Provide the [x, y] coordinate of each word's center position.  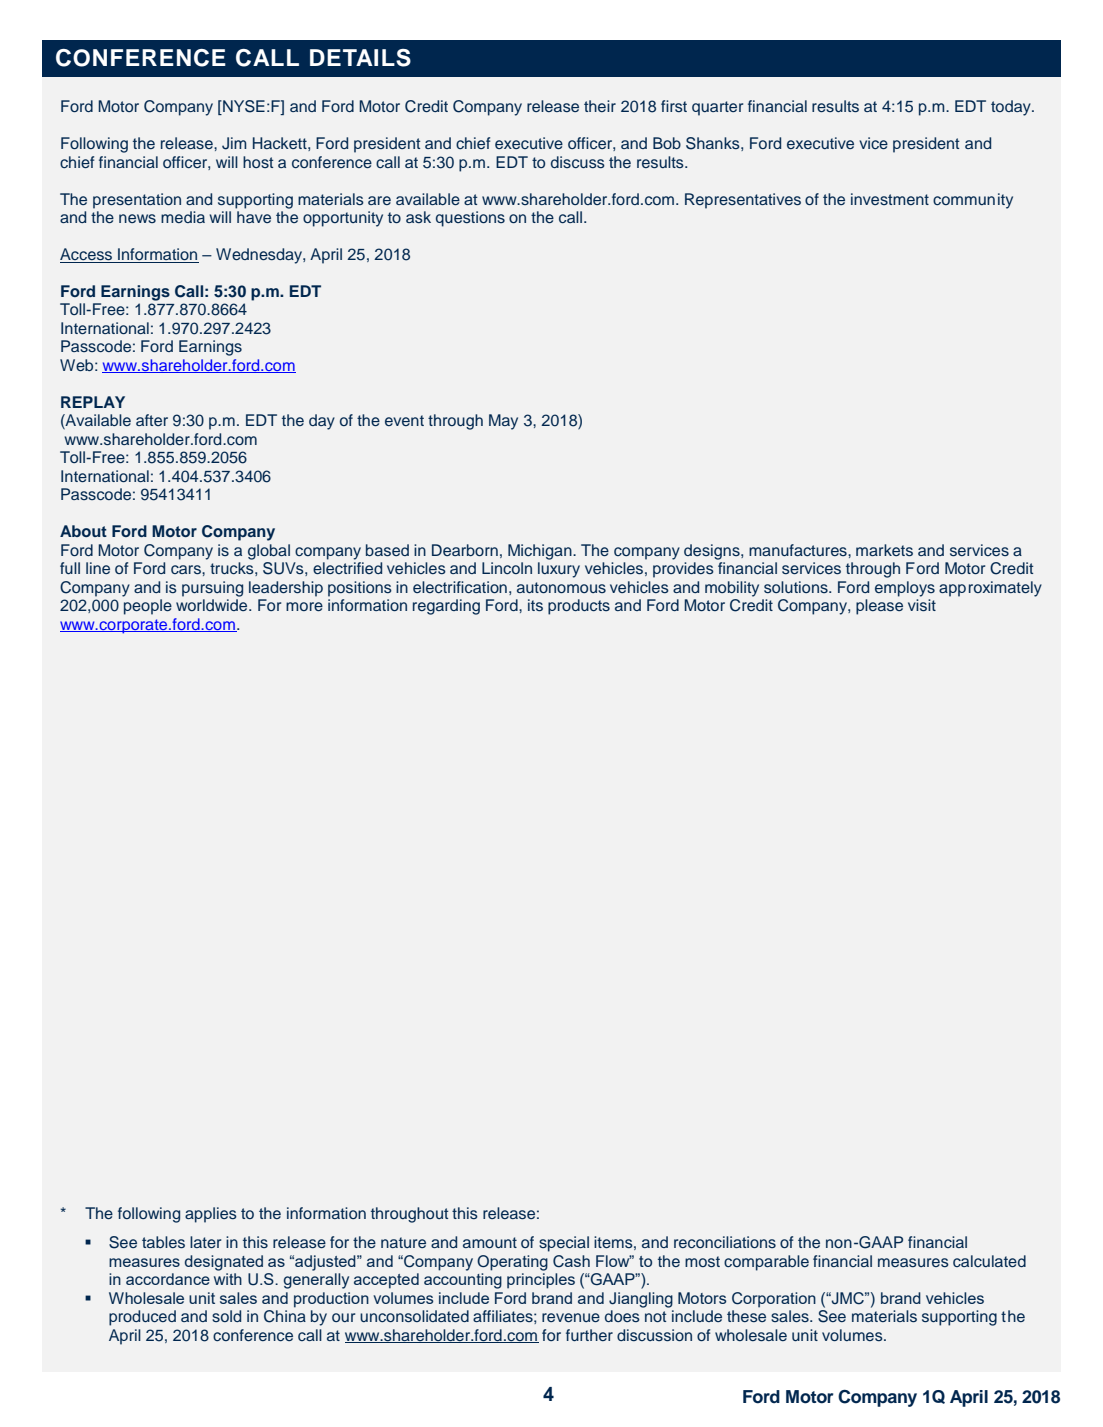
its [535, 605]
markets [884, 550]
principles [541, 1281]
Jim [234, 143]
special [564, 1244]
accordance [168, 1279]
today [1012, 108]
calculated [989, 1261]
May [503, 422]
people [148, 607]
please [879, 607]
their [600, 106]
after [152, 420]
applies [211, 1215]
